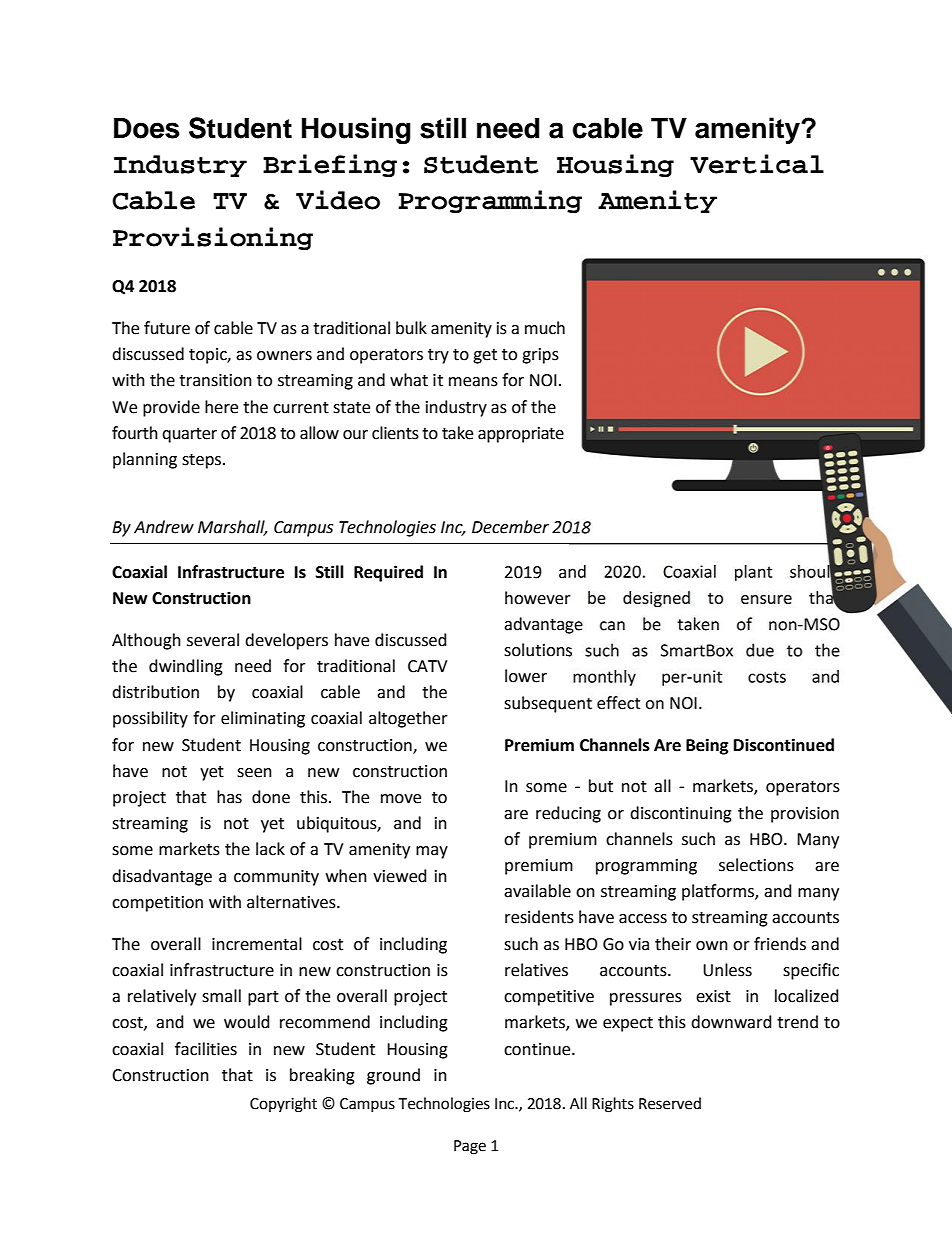 Image resolution: width=952 pixels, height=1233 pixels. I want to click on much, so click(545, 328).
